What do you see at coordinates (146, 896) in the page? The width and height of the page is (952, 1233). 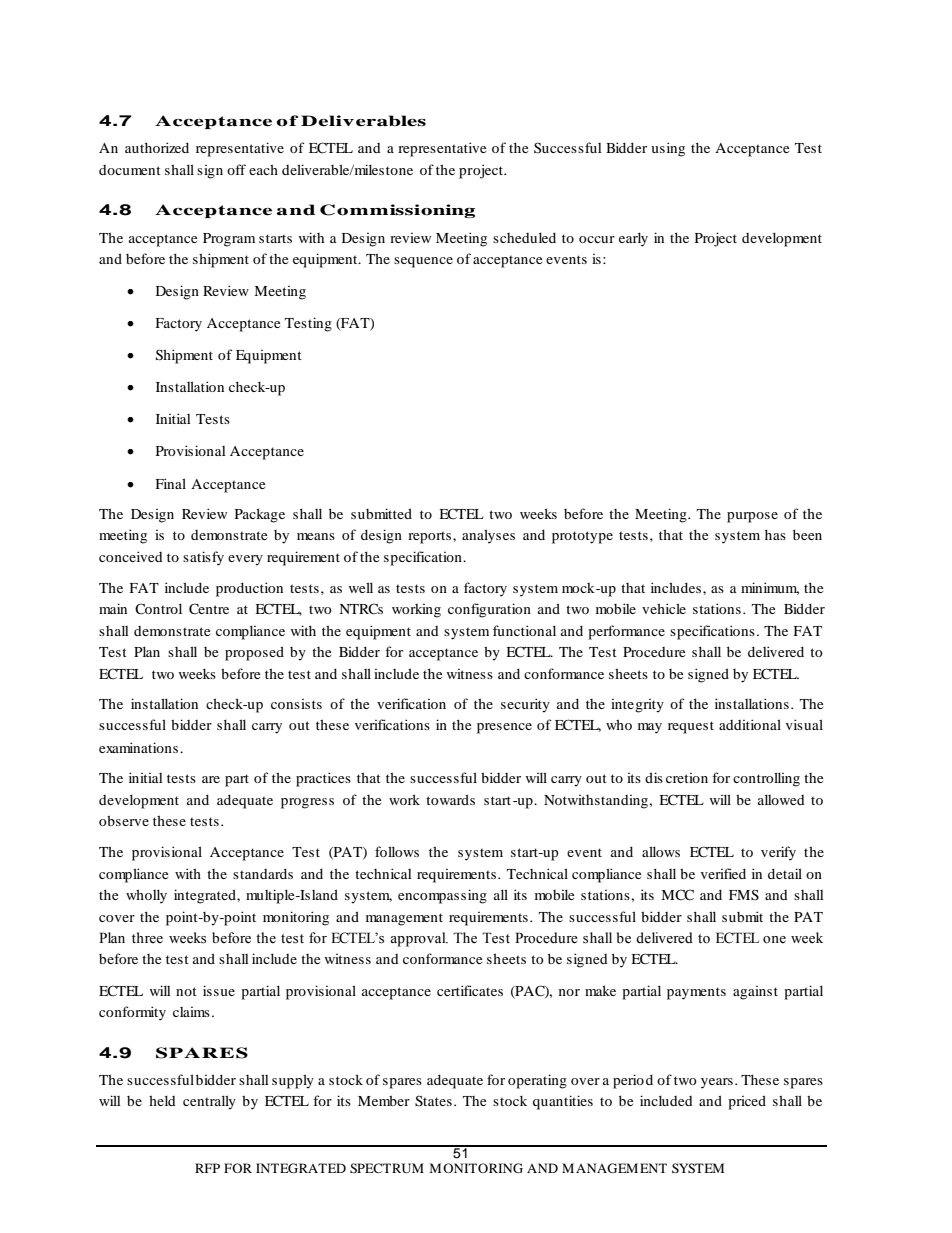 I see `wholly` at bounding box center [146, 896].
